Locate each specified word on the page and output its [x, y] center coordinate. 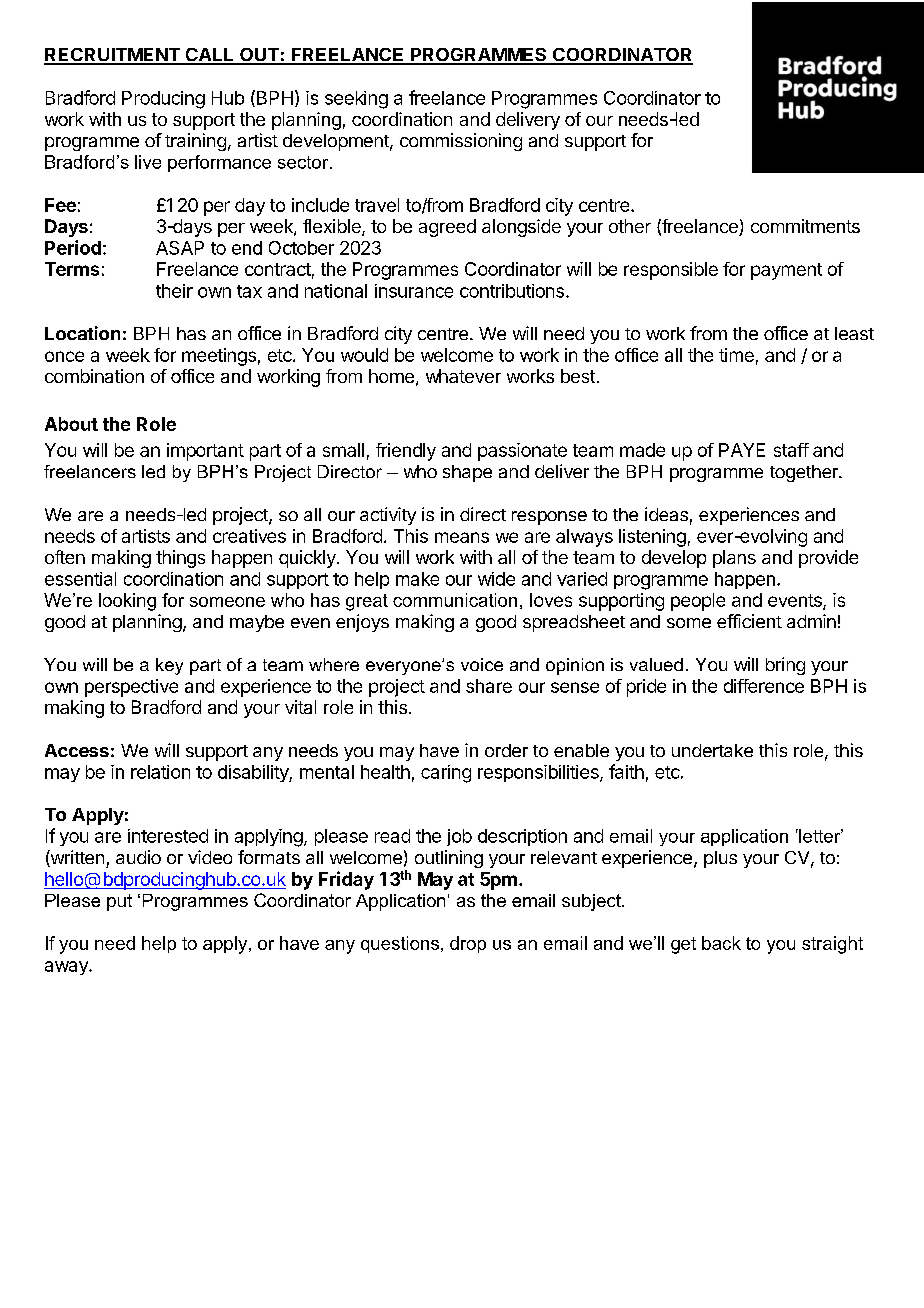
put [119, 902]
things [180, 559]
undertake [712, 750]
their [174, 291]
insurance [414, 291]
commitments [805, 226]
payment [786, 271]
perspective [131, 688]
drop [468, 944]
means [462, 537]
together [805, 473]
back [721, 943]
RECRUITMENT [113, 56]
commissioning [461, 142]
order [506, 750]
